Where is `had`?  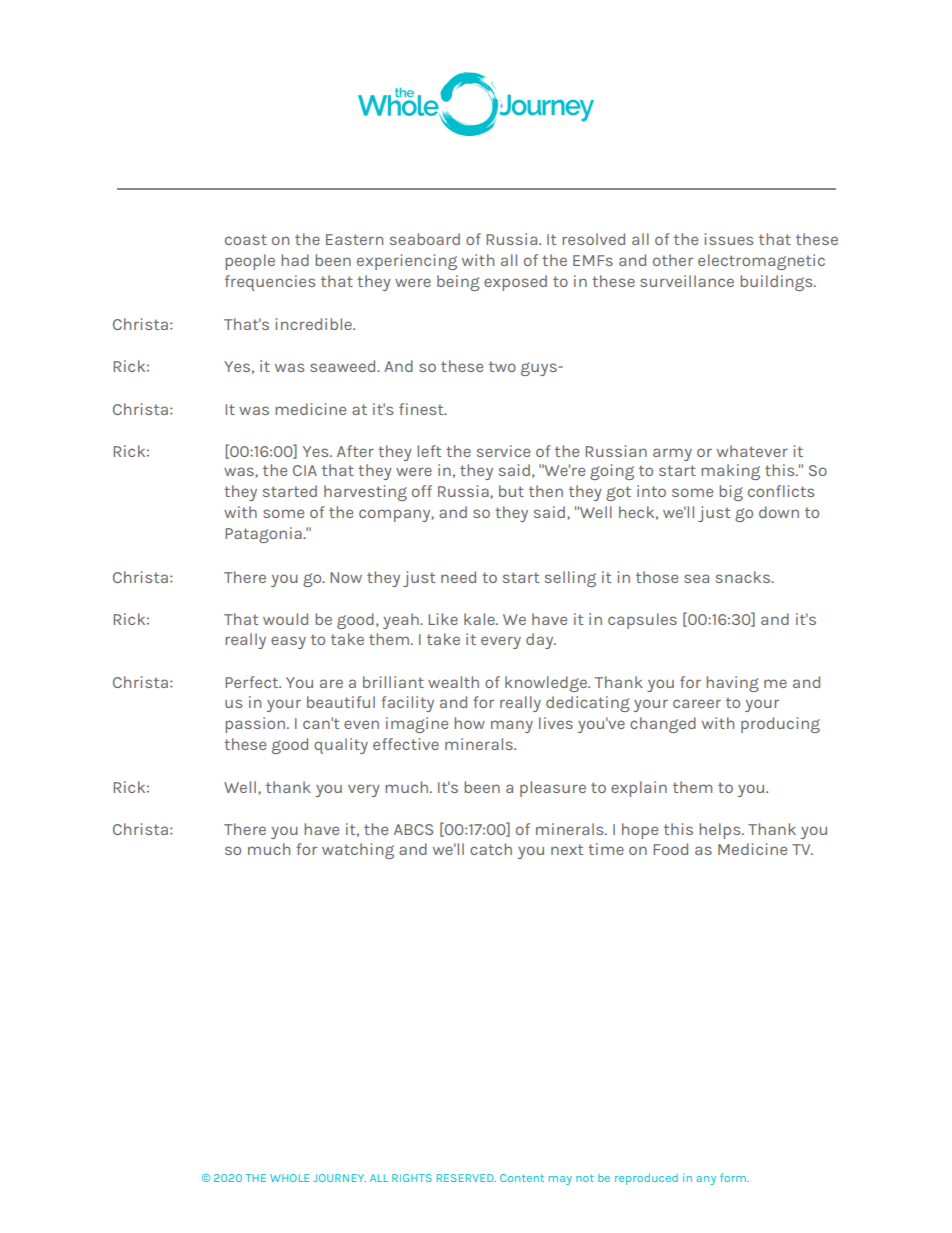
had is located at coordinates (295, 260).
